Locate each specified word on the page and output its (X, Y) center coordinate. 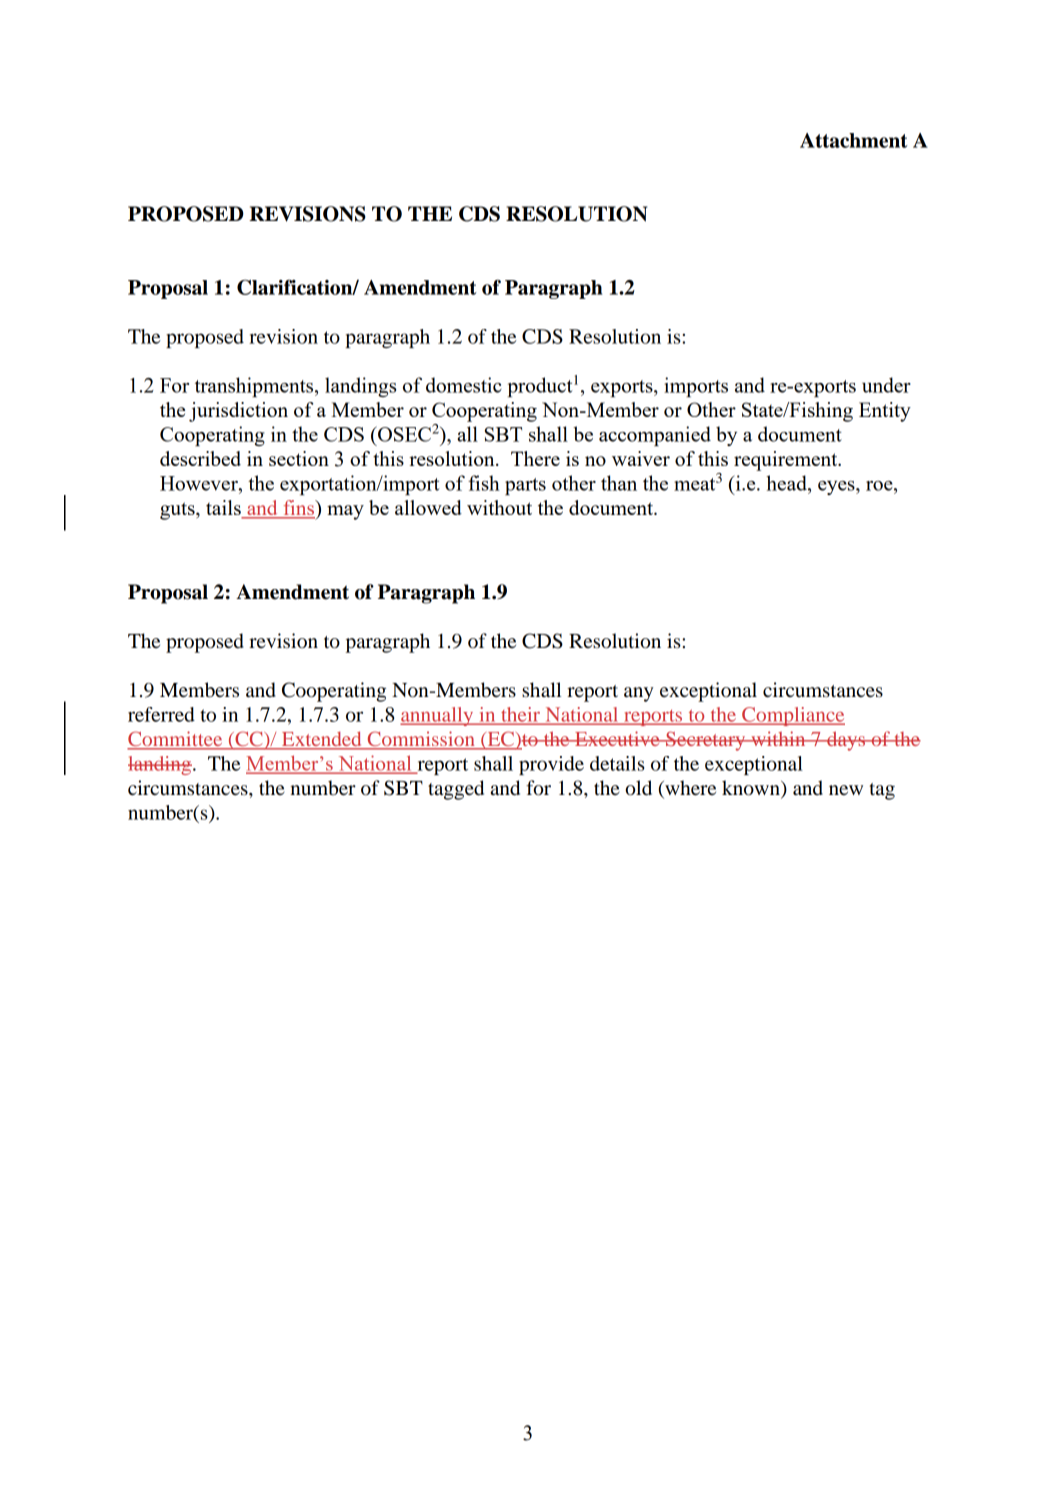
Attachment (854, 140)
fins (299, 509)
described (200, 458)
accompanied (655, 436)
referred (161, 714)
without (499, 507)
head (787, 483)
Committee (176, 740)
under (886, 385)
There (535, 458)
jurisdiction (238, 412)
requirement (787, 461)
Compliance (792, 716)
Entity (885, 412)
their (521, 715)
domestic (464, 385)
